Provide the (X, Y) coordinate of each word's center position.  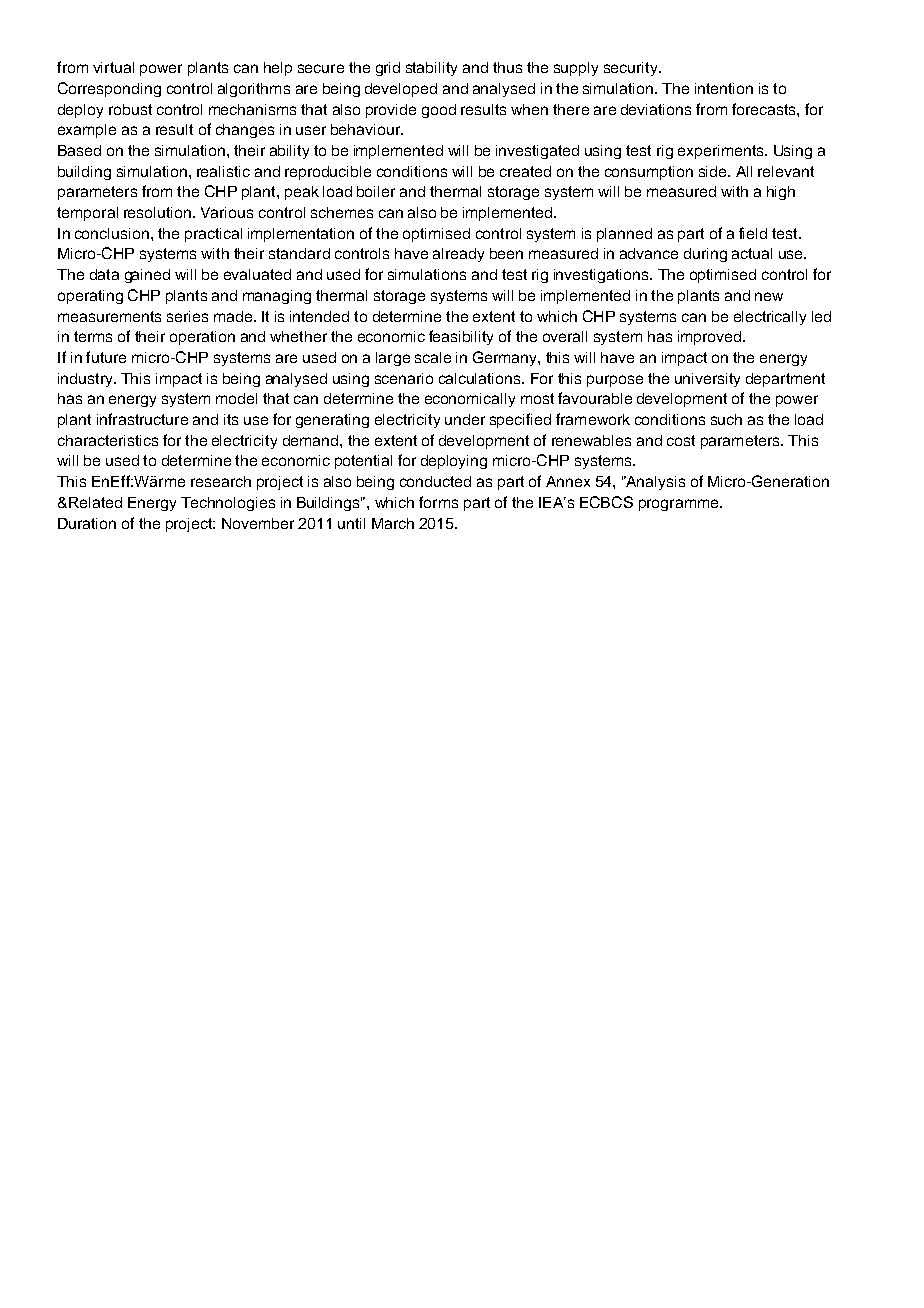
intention (724, 88)
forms (438, 502)
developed (401, 90)
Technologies (228, 504)
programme (680, 505)
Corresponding (109, 89)
